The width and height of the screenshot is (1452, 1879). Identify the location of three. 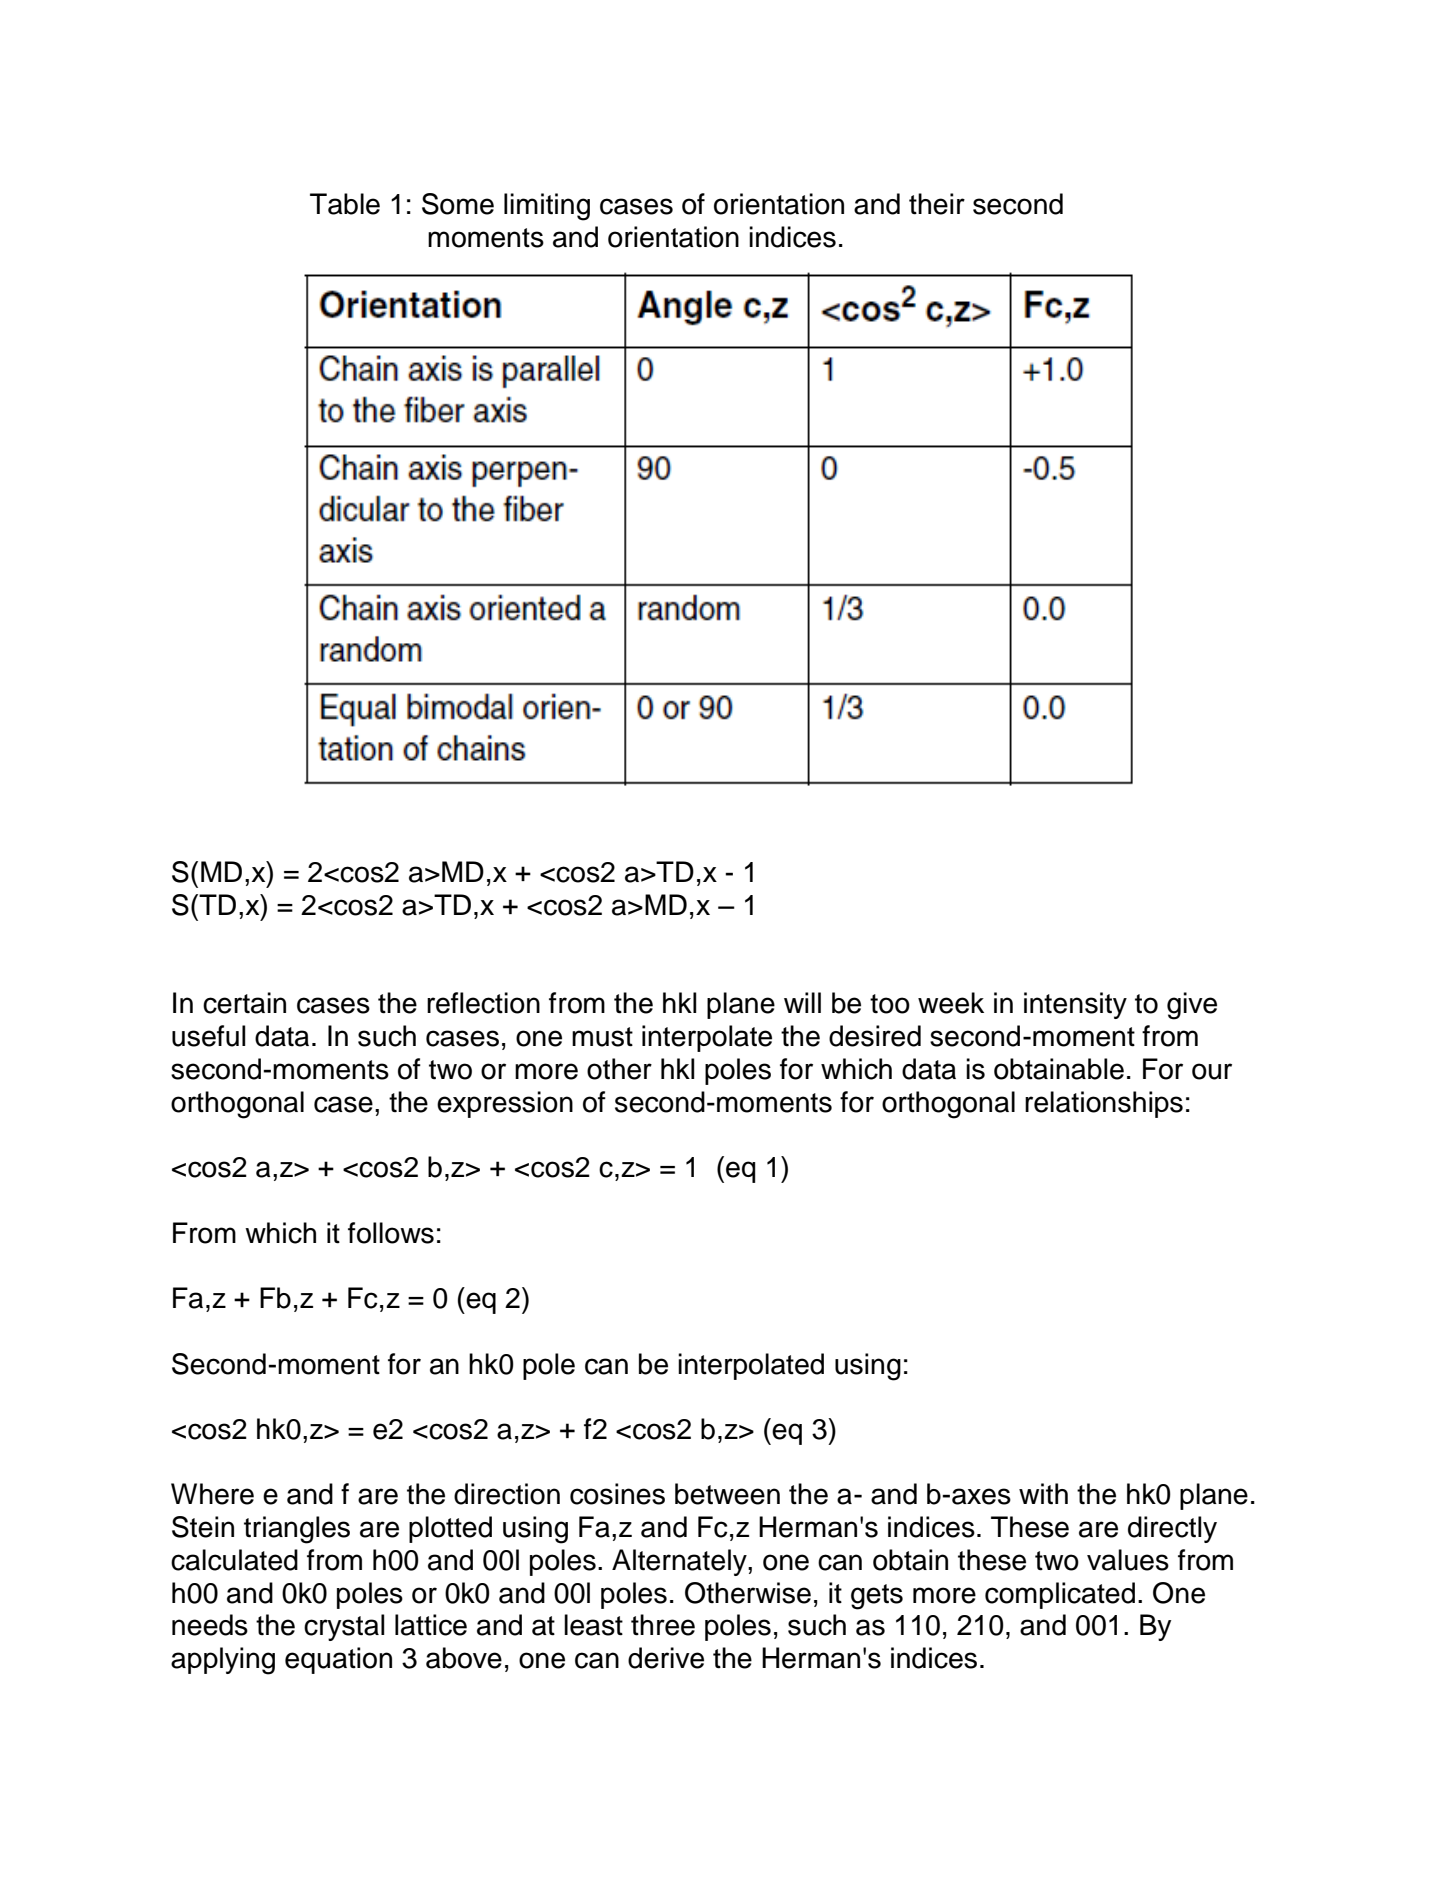
(663, 1625).
